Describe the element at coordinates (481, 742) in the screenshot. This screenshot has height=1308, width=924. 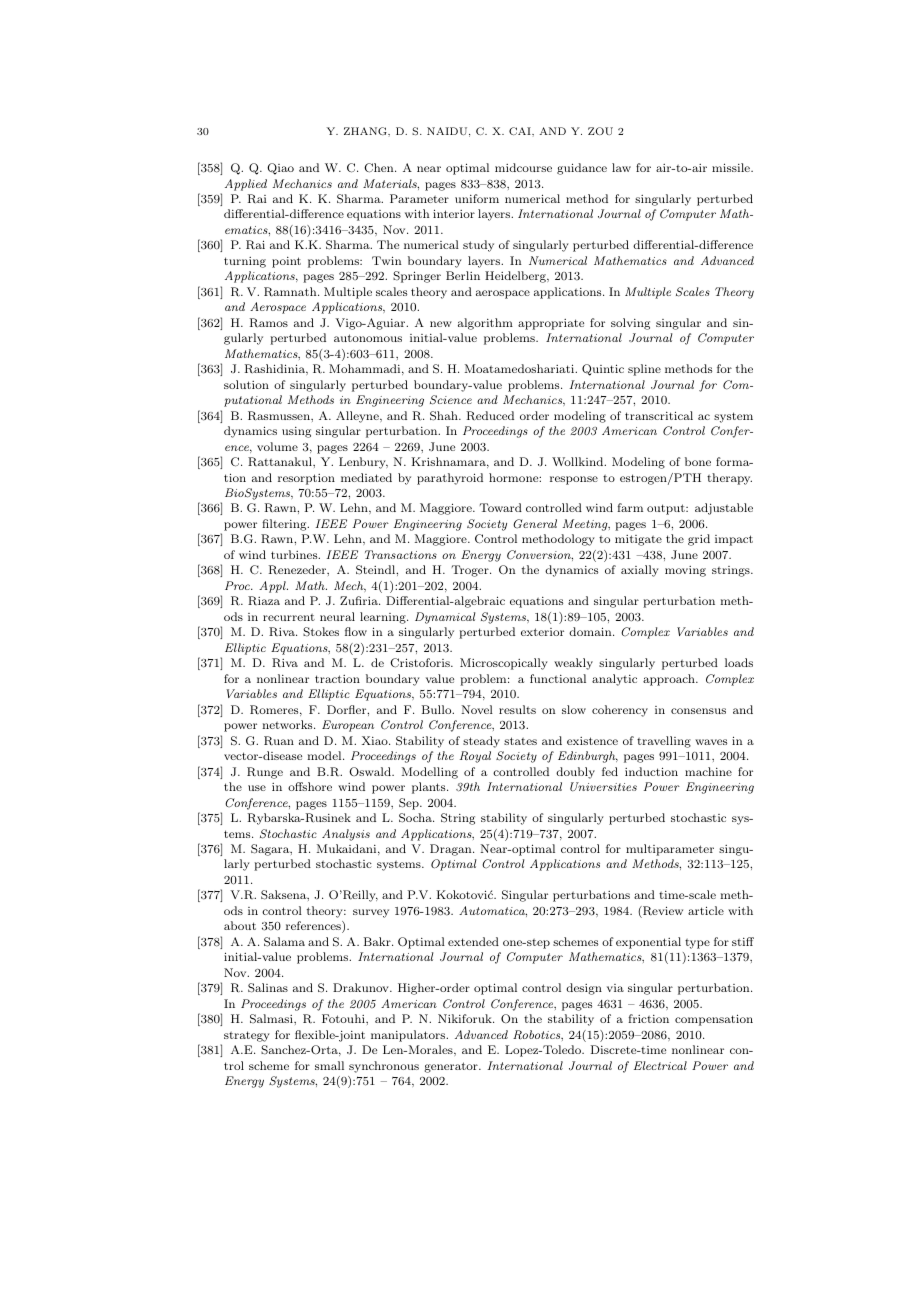
I see `steady` at that location.
